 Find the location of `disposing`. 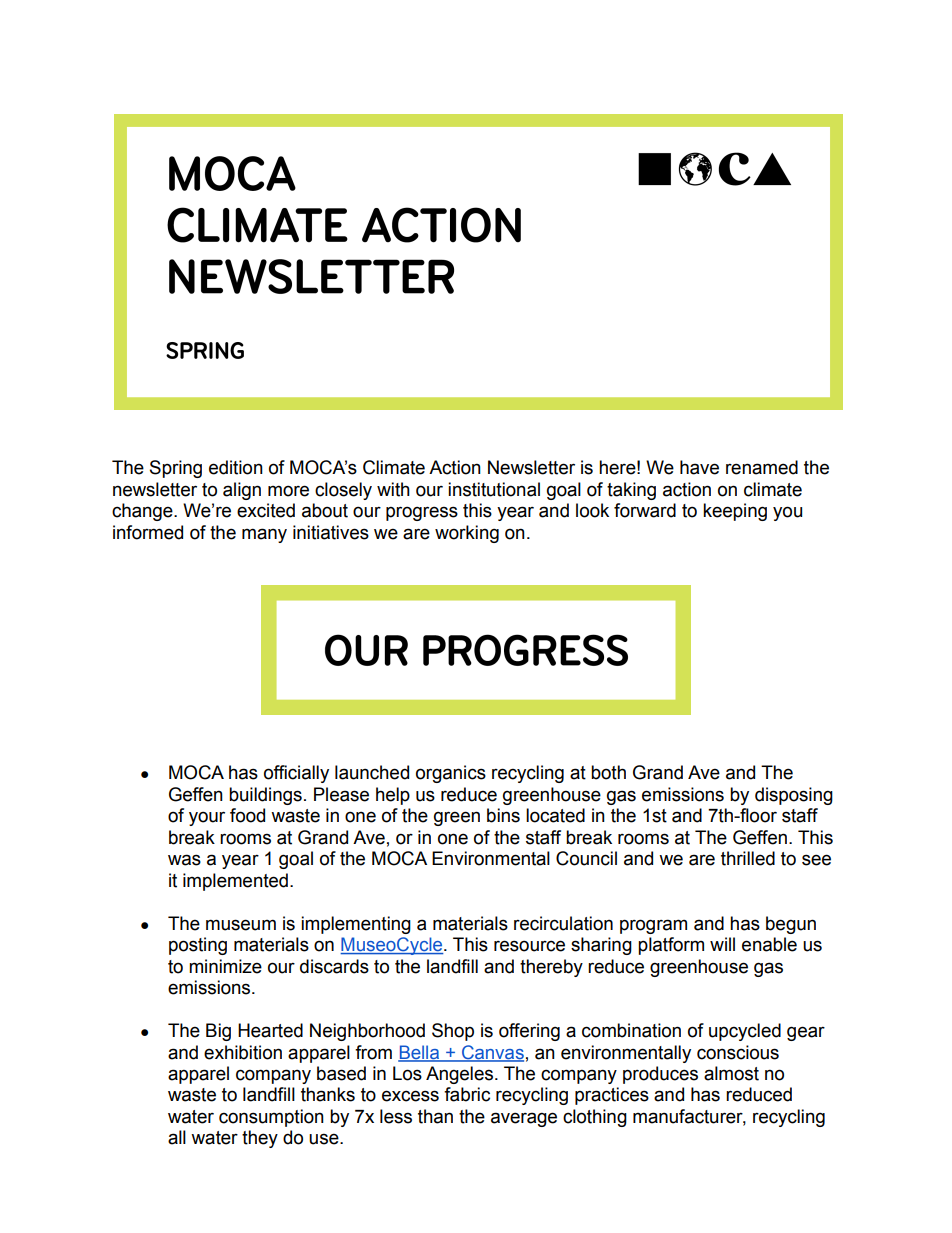

disposing is located at coordinates (794, 796).
